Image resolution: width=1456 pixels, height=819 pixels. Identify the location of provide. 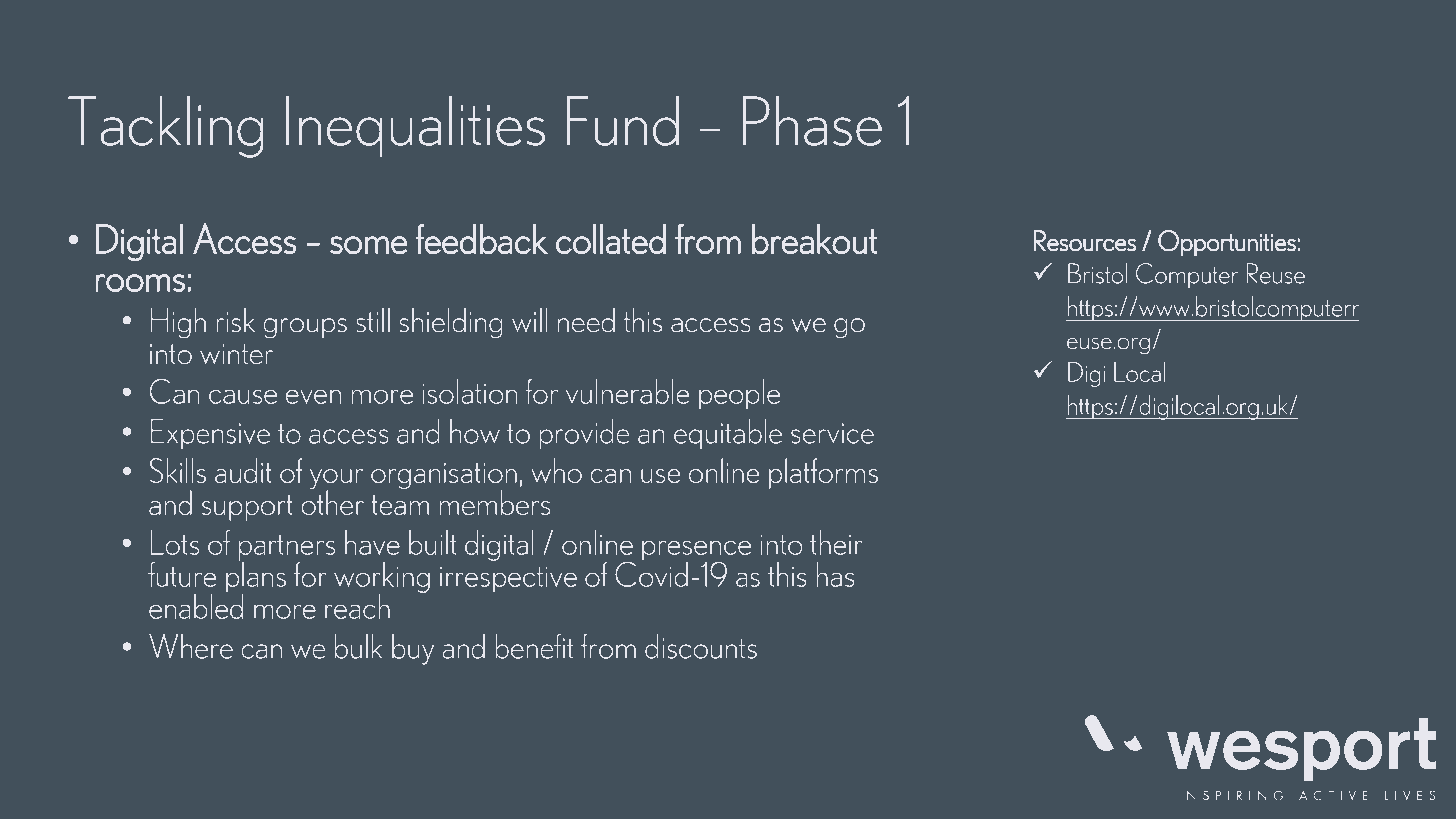
(584, 434).
